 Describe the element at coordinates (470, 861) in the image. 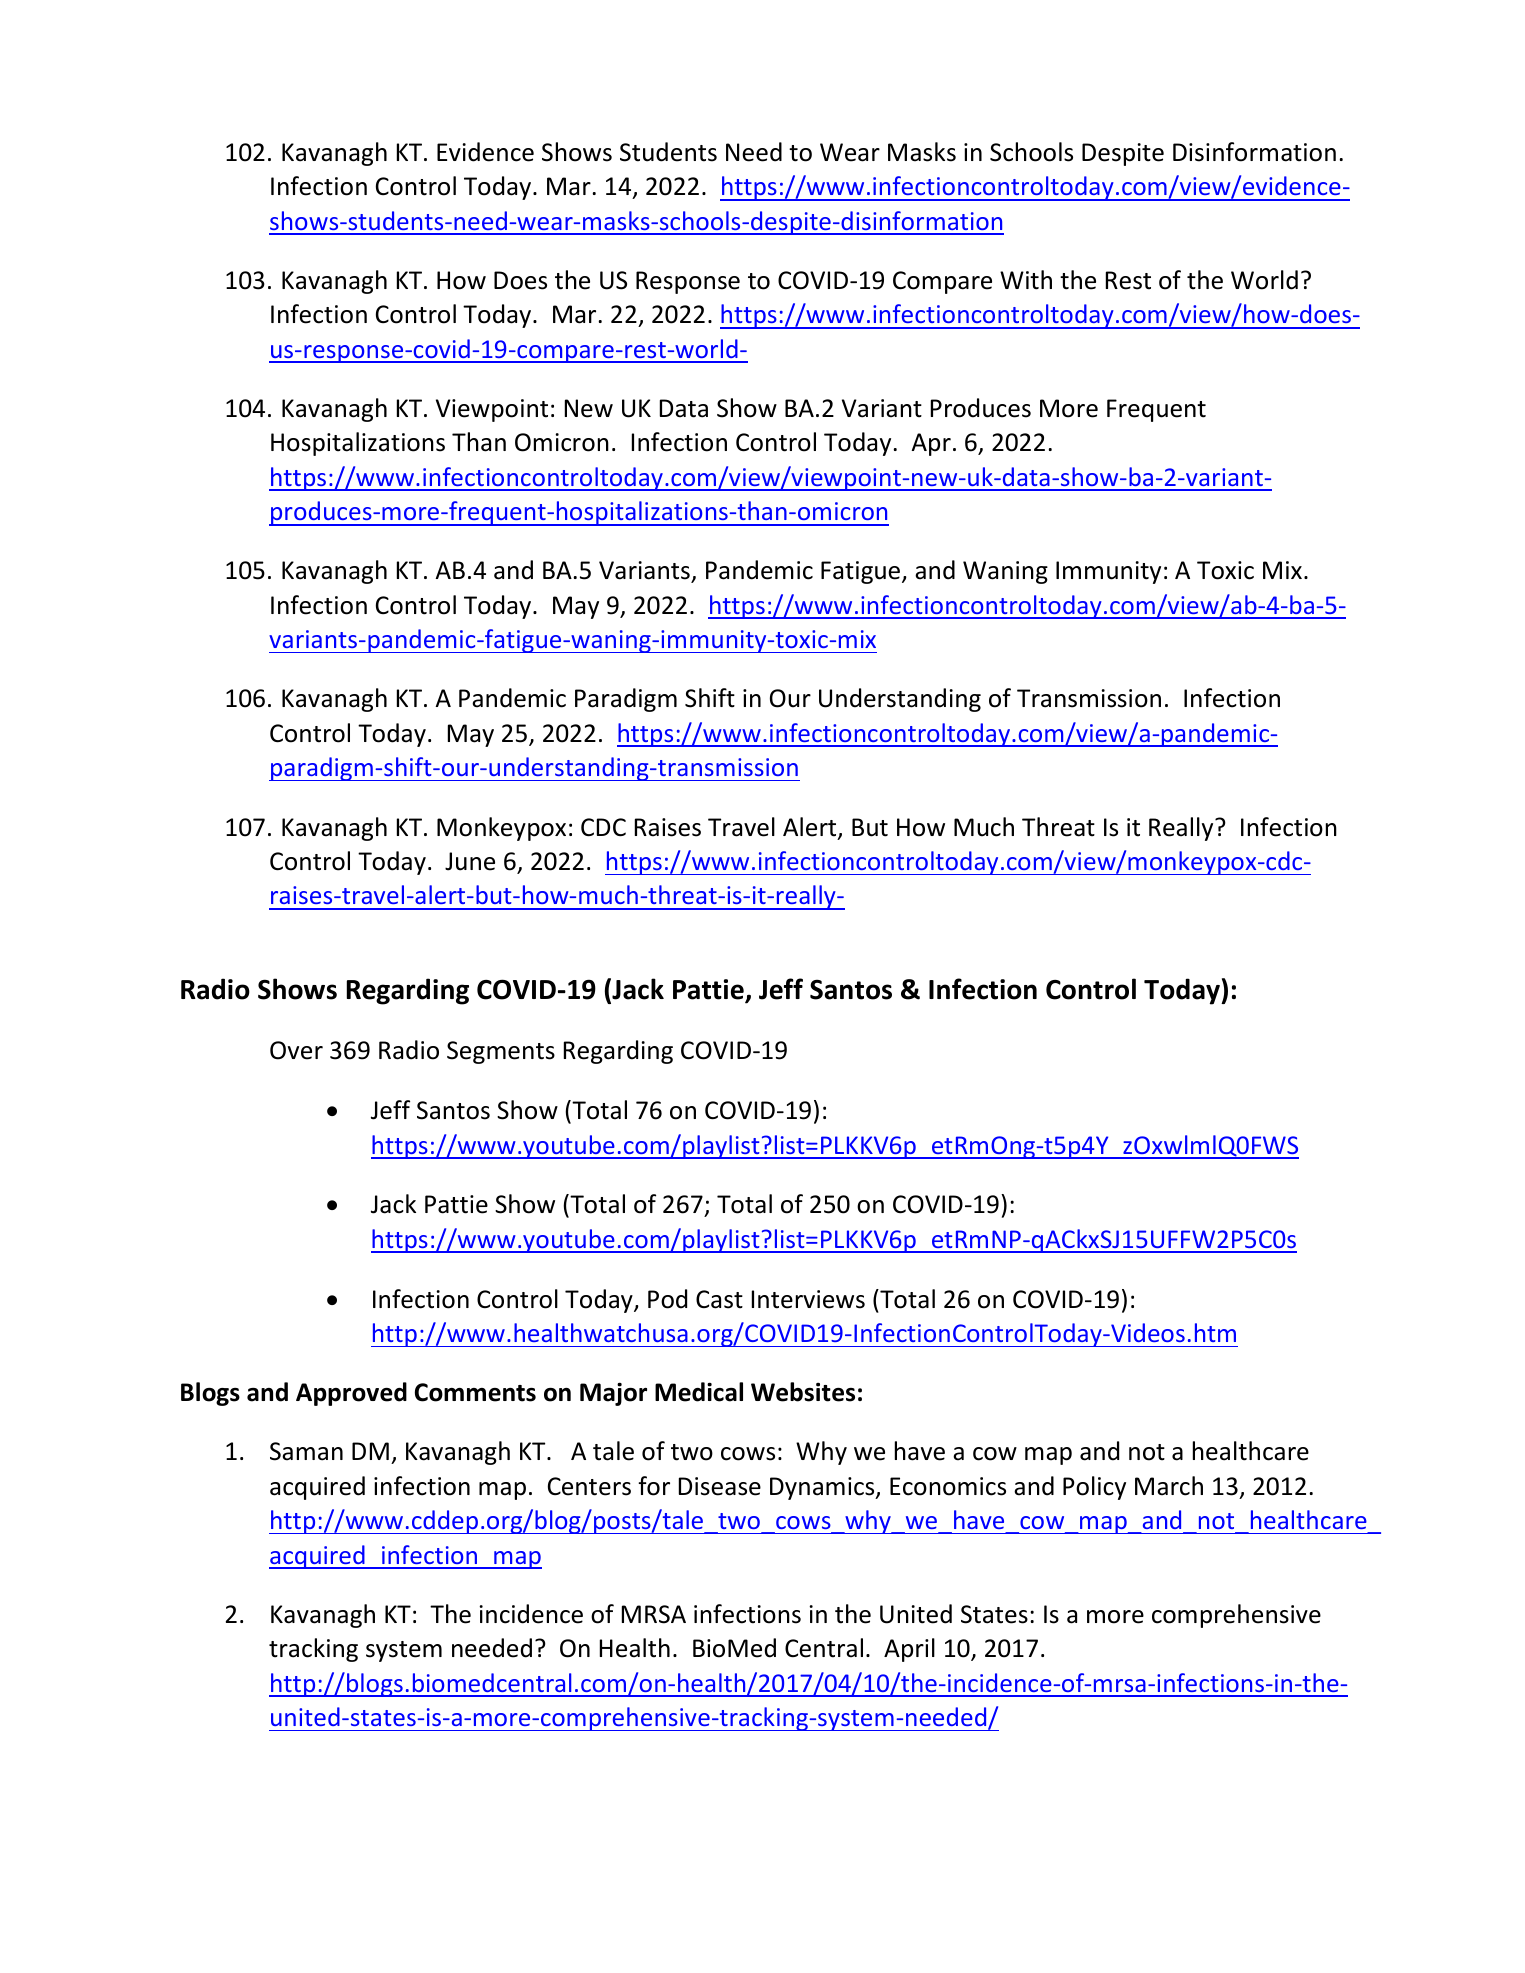

I see `June` at that location.
